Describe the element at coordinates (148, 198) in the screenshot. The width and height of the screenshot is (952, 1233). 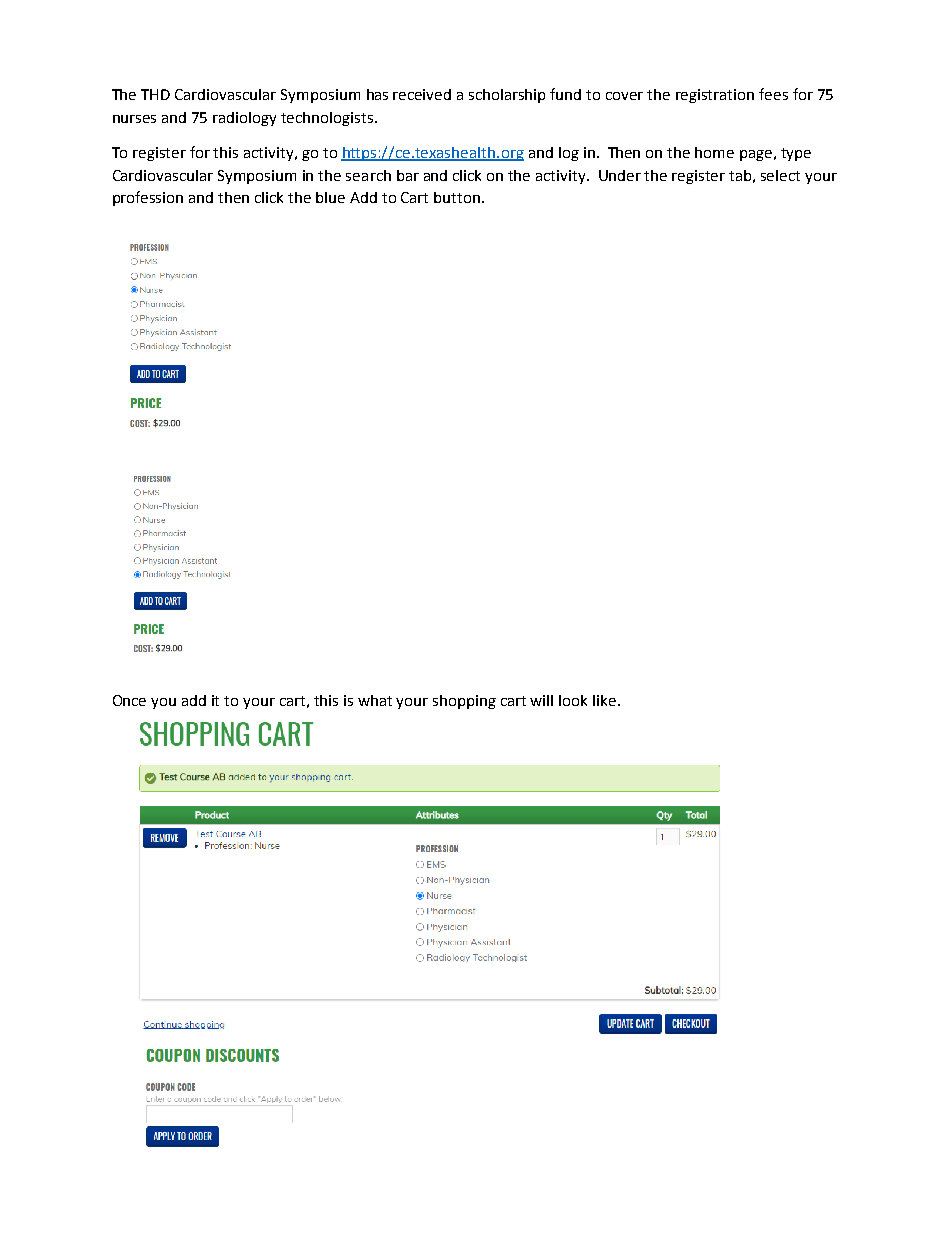
I see `profession` at that location.
